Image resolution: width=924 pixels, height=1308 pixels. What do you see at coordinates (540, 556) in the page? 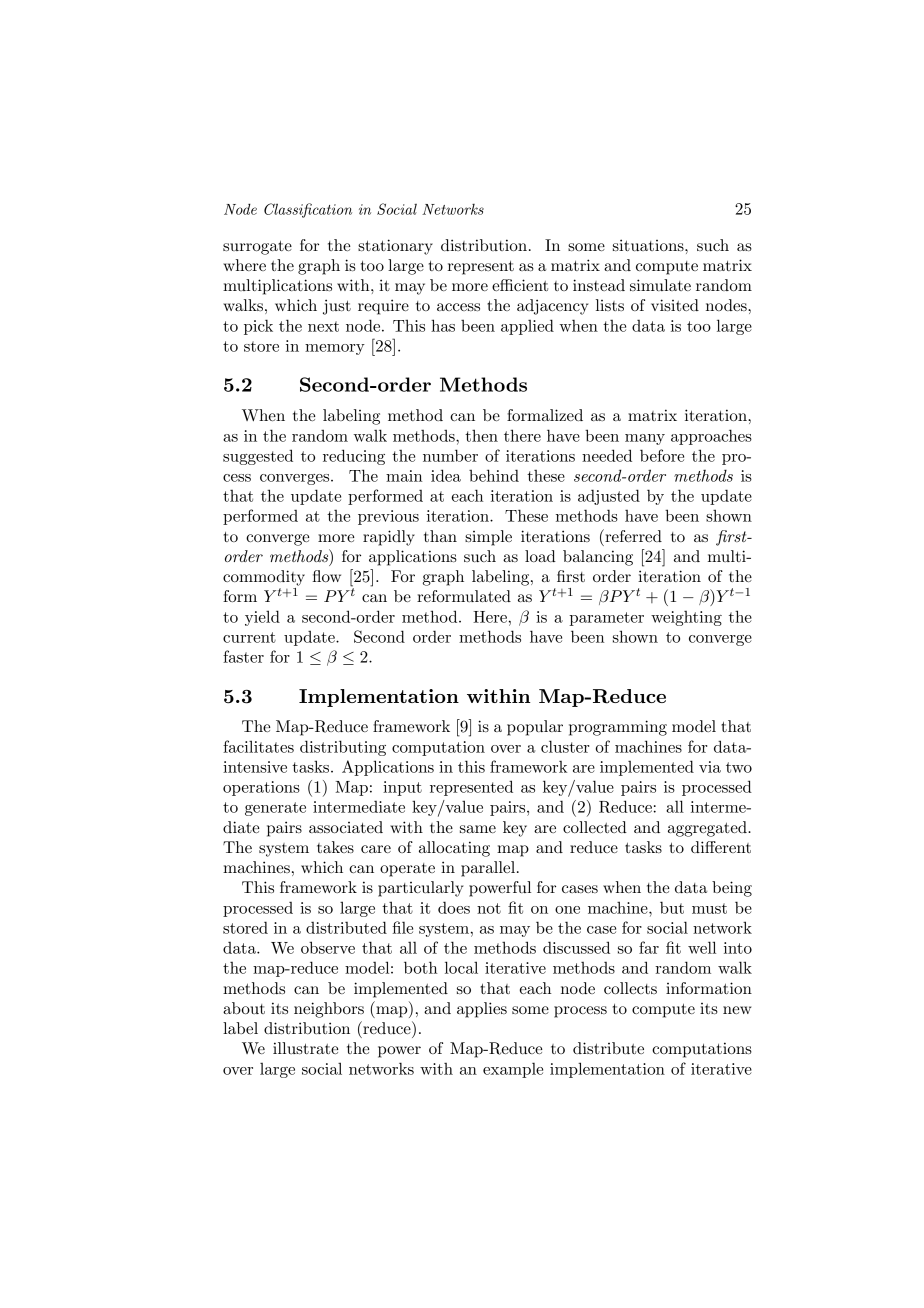
I see `load` at bounding box center [540, 556].
